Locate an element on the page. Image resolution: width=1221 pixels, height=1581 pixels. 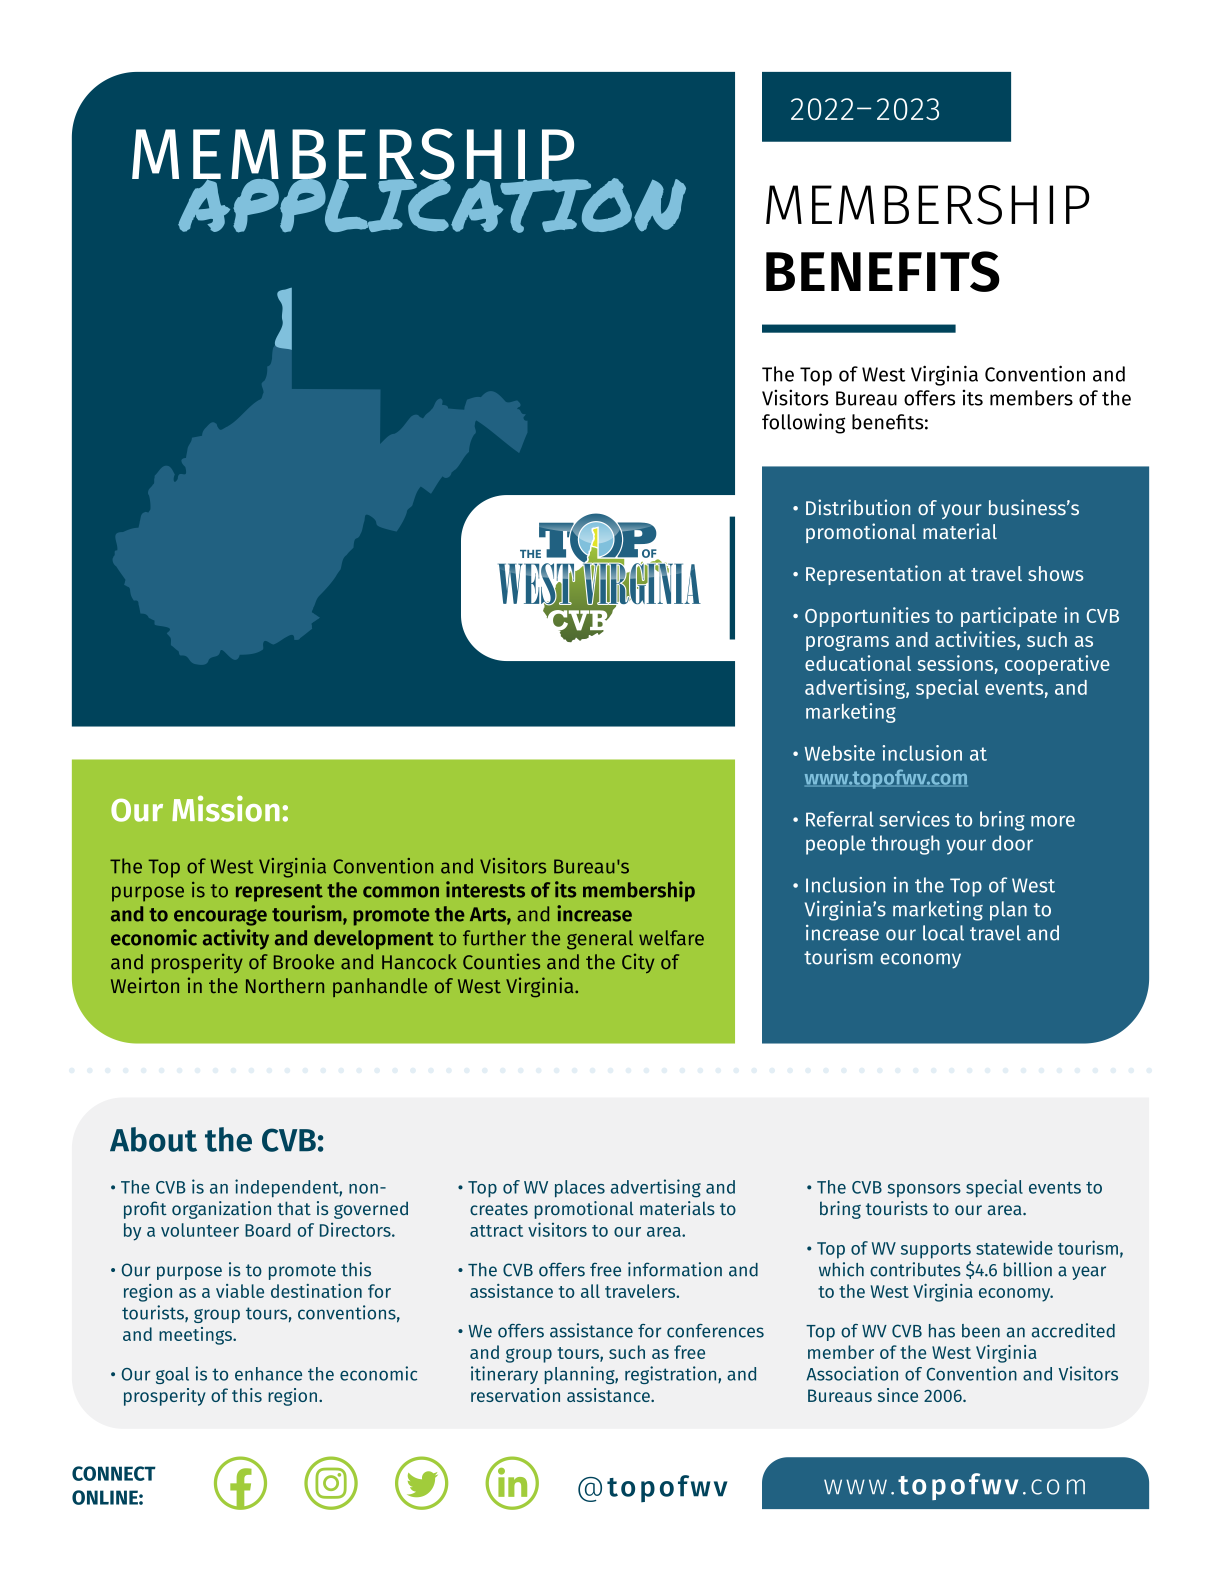
since is located at coordinates (898, 1395).
